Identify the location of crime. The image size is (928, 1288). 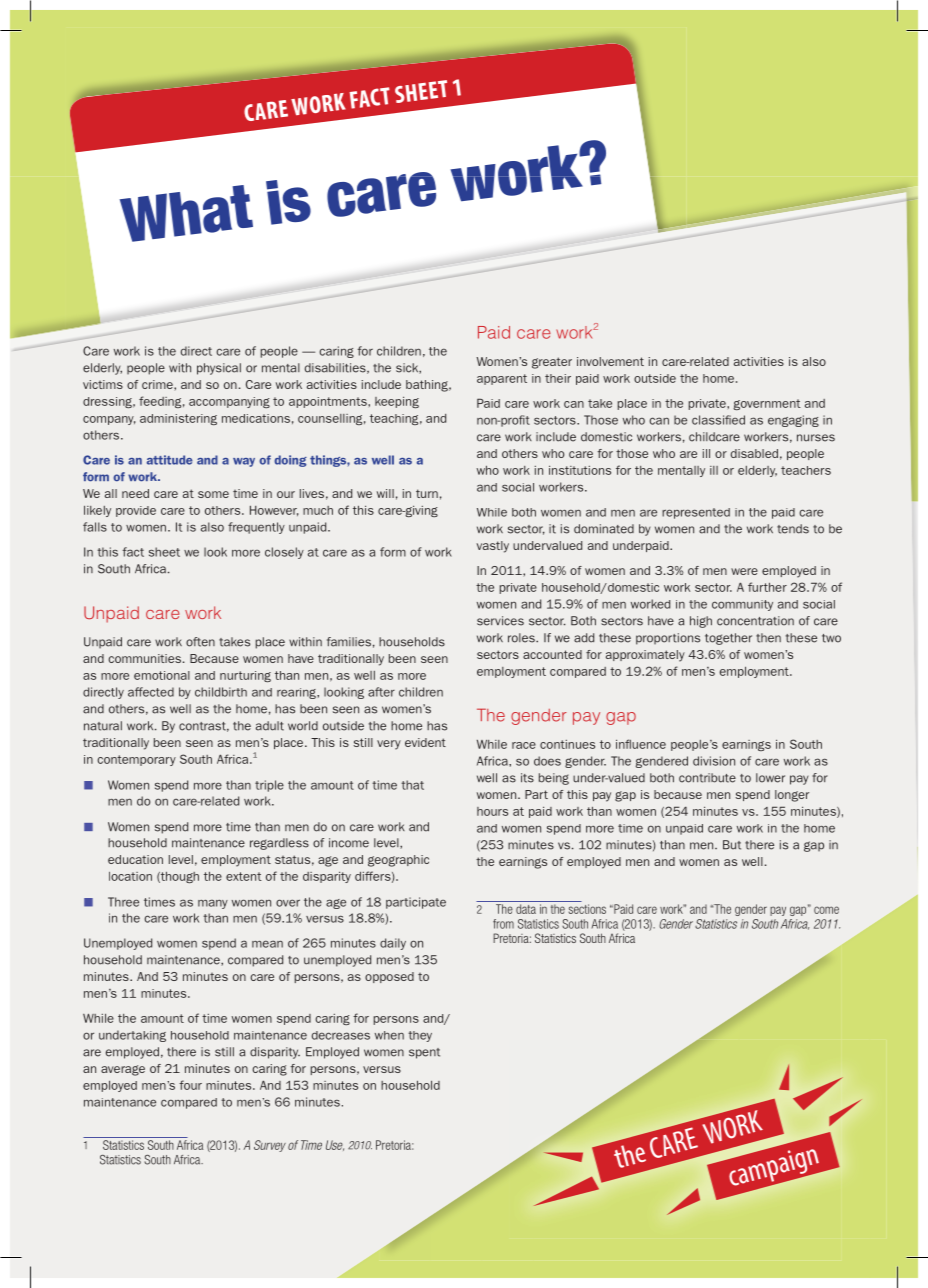
(158, 384).
